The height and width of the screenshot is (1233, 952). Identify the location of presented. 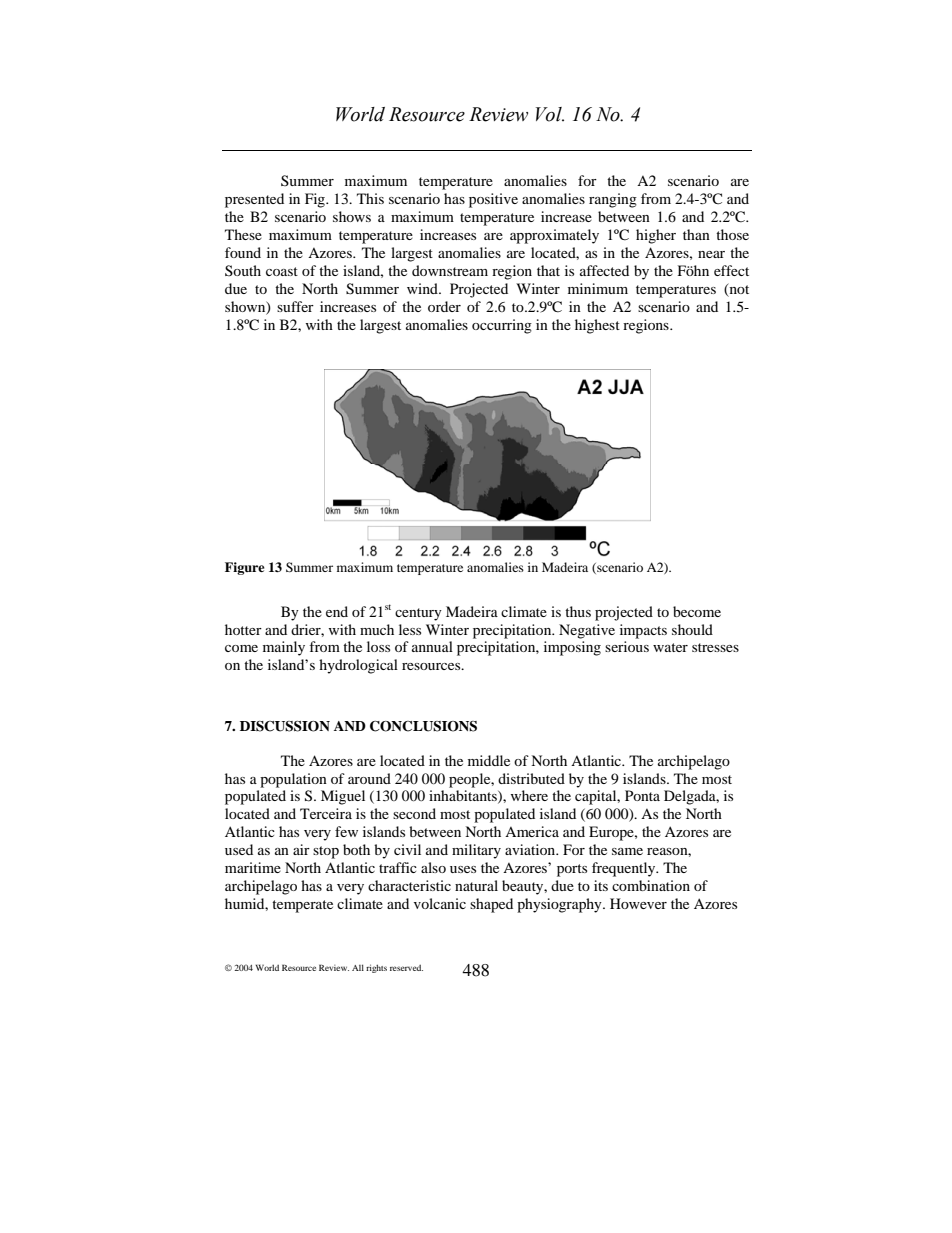
(254, 200).
